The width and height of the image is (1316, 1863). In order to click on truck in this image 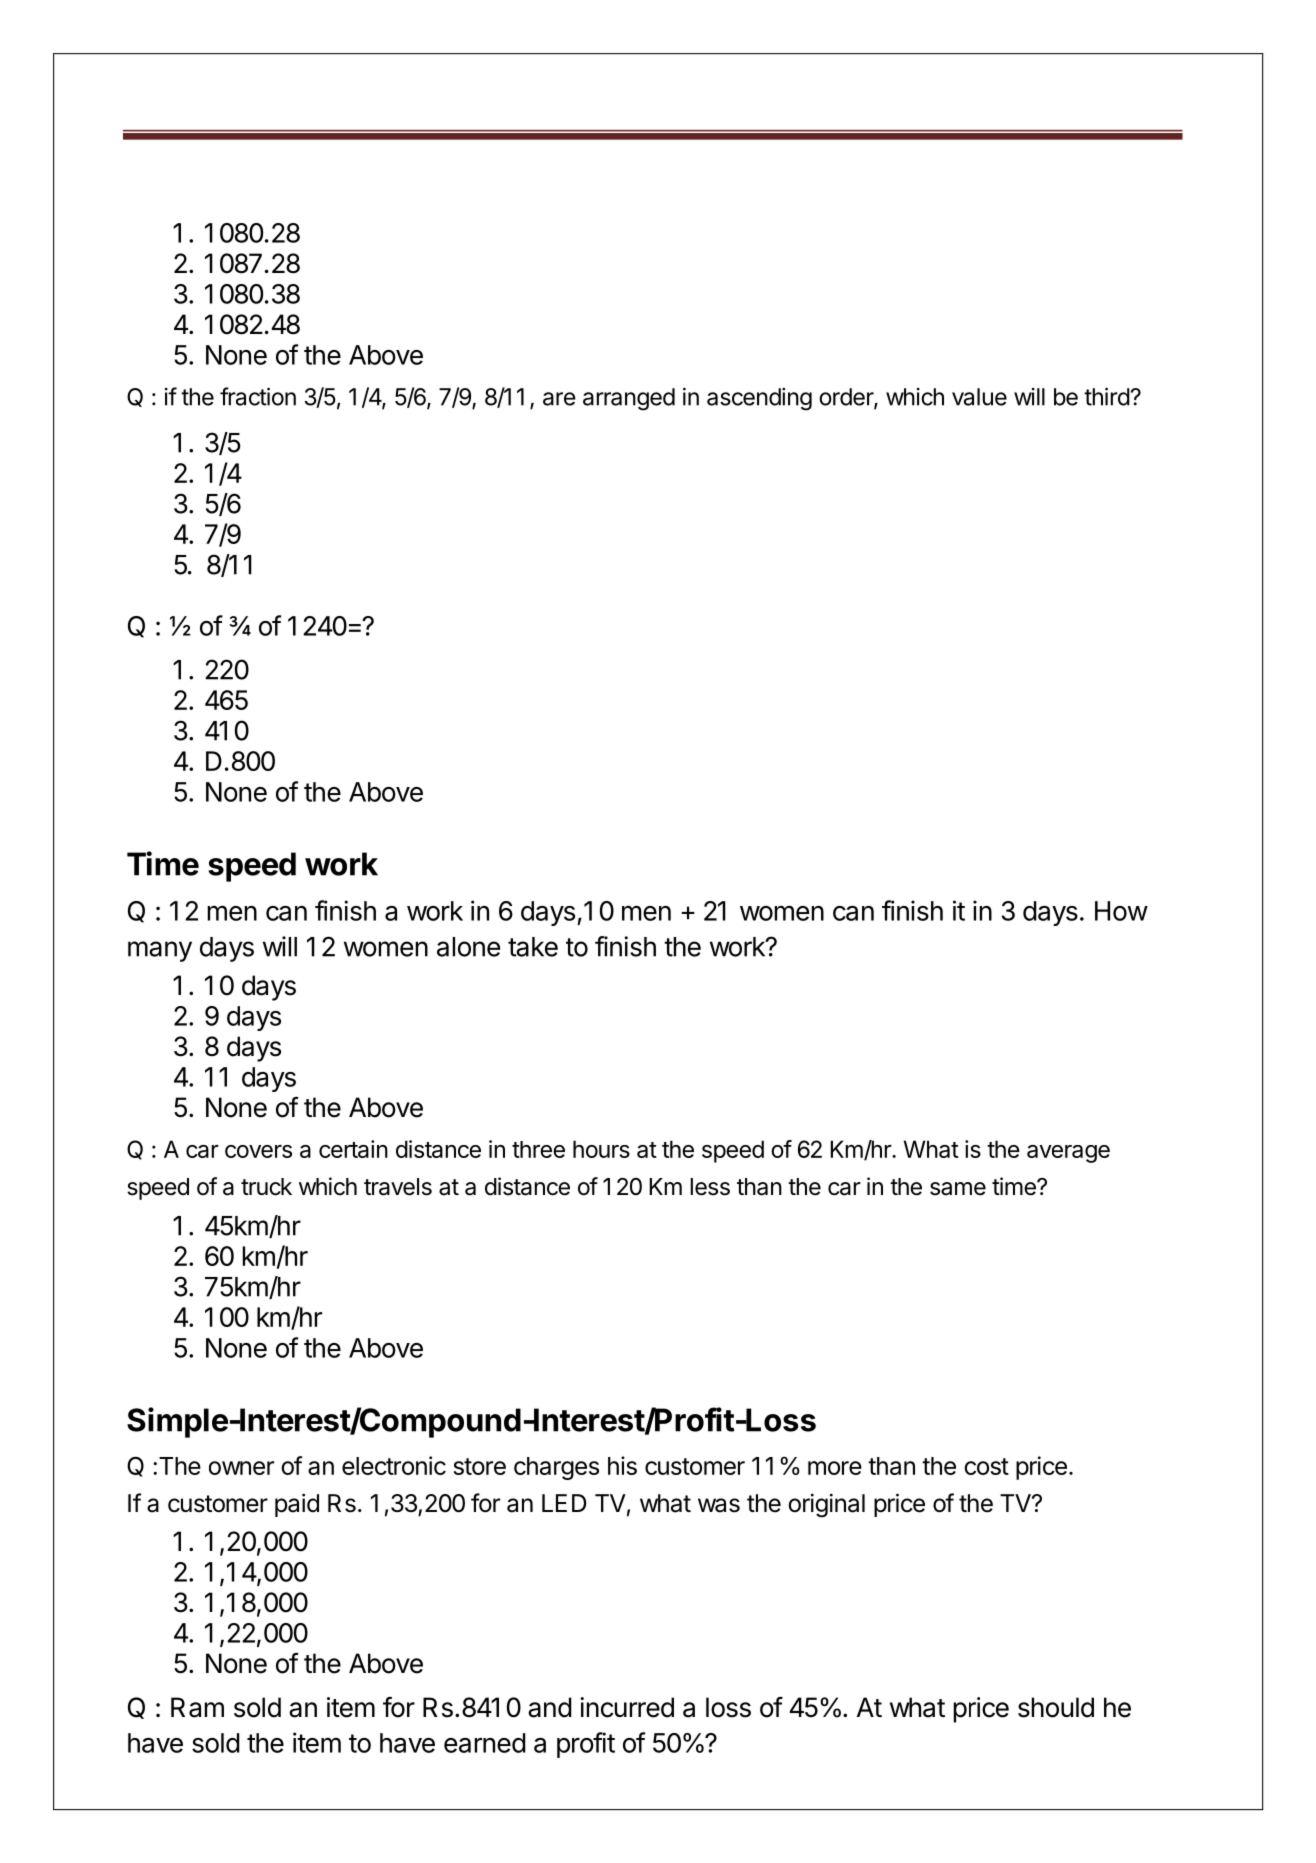, I will do `click(266, 1187)`.
